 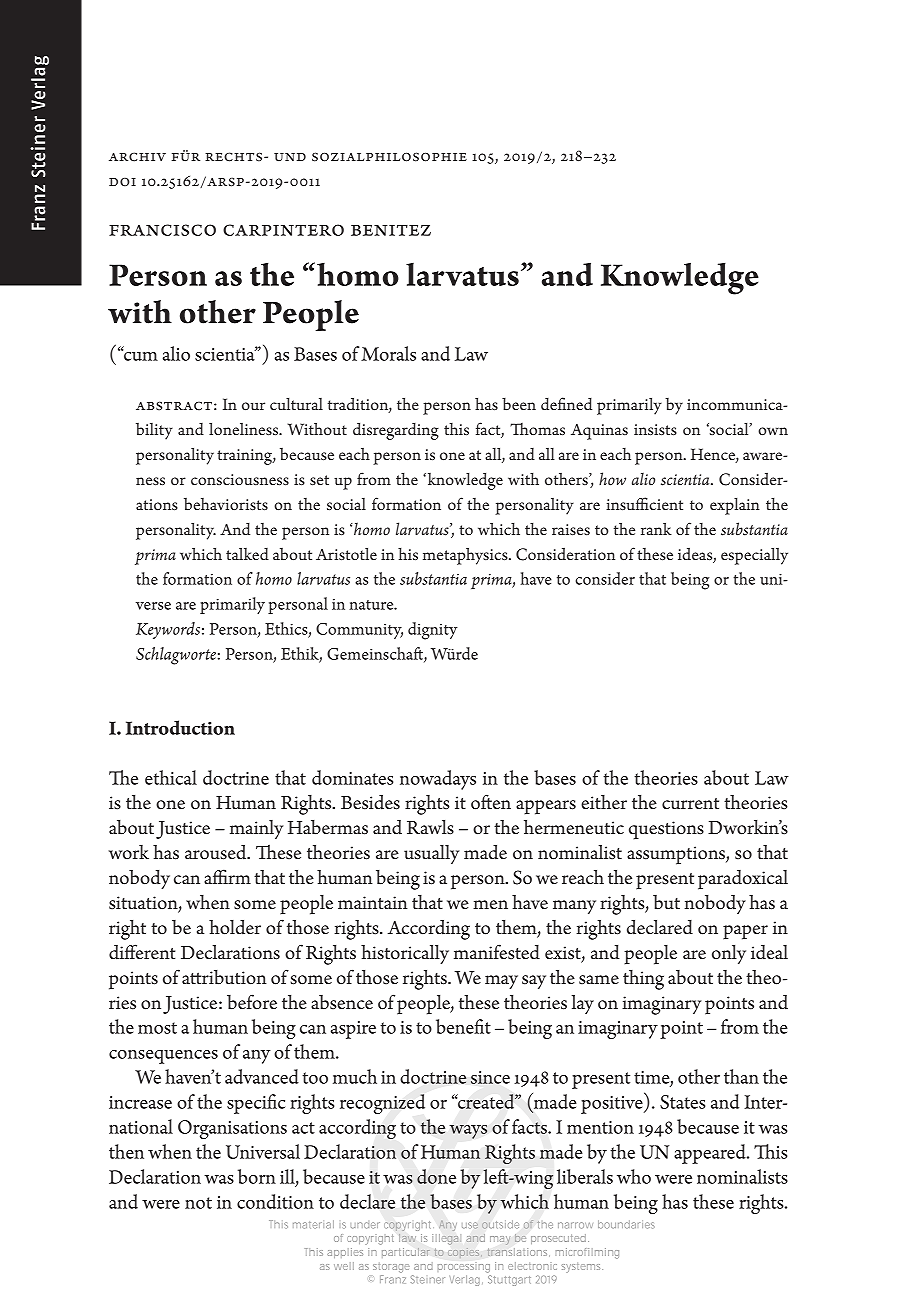 What do you see at coordinates (656, 528) in the document?
I see `rank` at bounding box center [656, 528].
